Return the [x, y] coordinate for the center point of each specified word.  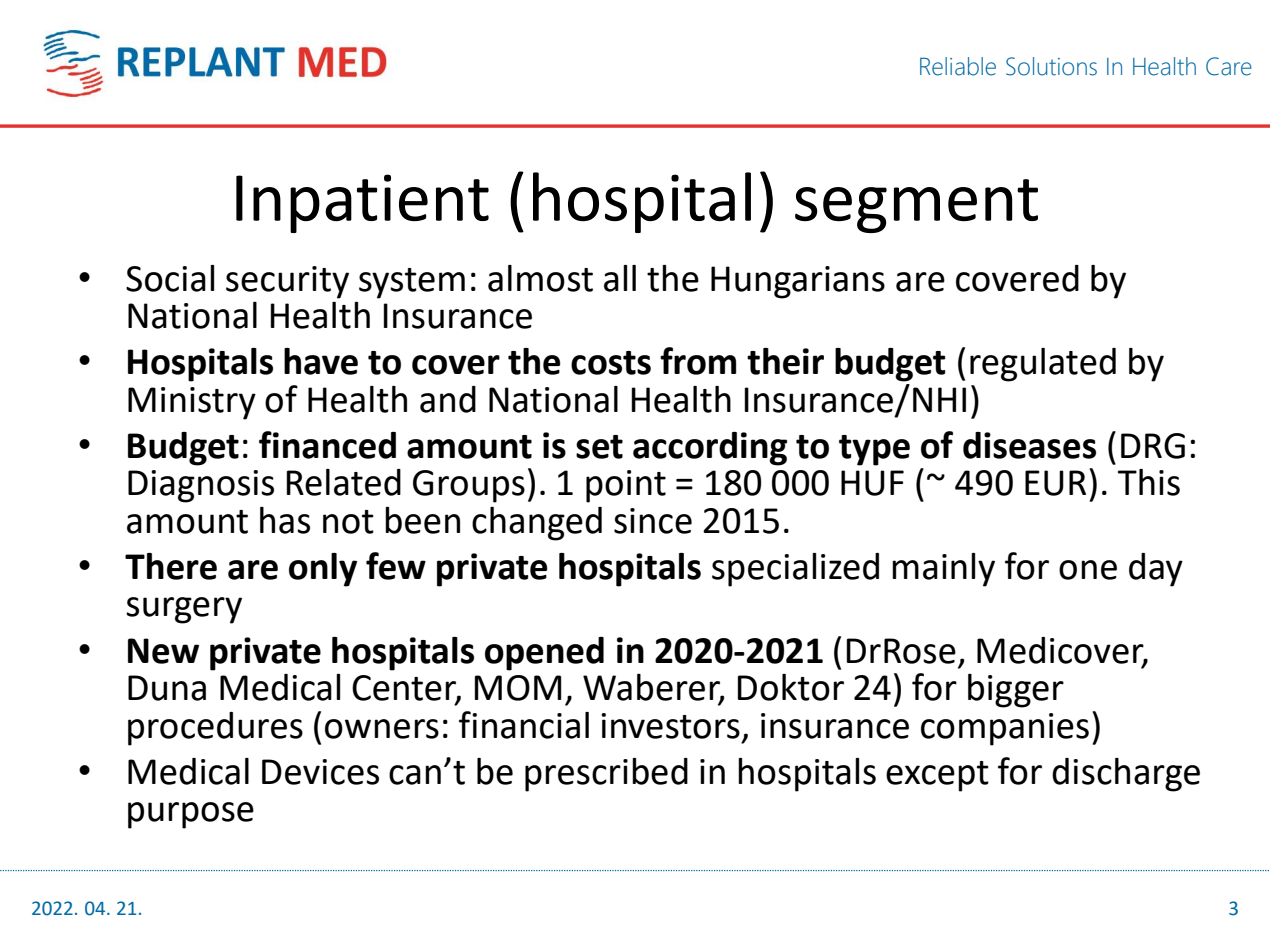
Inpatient [362, 203]
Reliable [958, 66]
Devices [320, 772]
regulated [1043, 365]
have [321, 361]
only [323, 570]
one [1088, 570]
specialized [795, 570]
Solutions [1051, 66]
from [698, 361]
